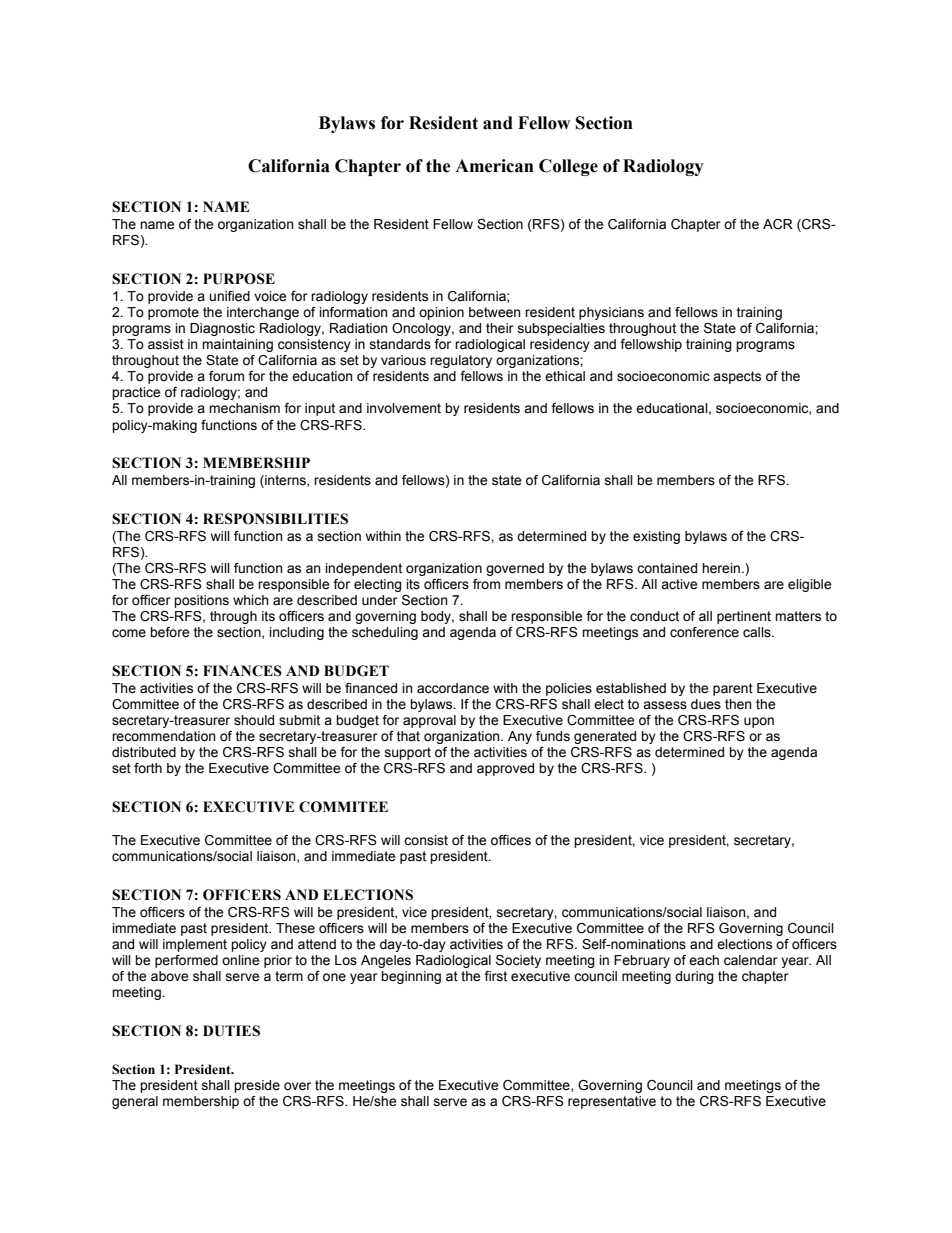  I want to click on DUTIES, so click(231, 1031).
